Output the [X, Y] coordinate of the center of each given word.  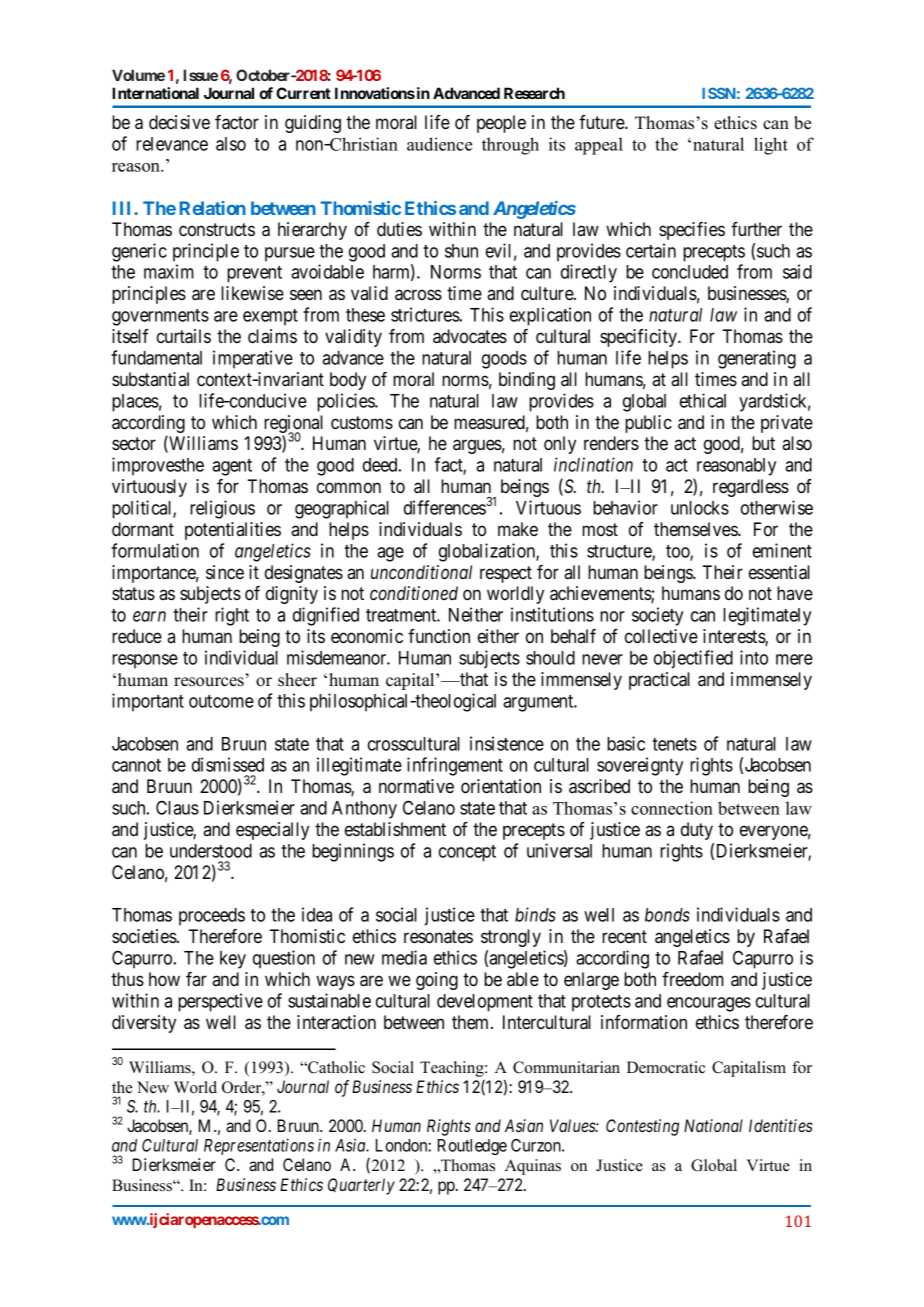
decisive [179, 122]
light [771, 146]
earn [149, 616]
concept [467, 853]
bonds [667, 915]
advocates [470, 336]
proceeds [212, 917]
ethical [703, 400]
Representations [259, 1146]
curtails [184, 336]
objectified [693, 659]
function [439, 636]
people [501, 124]
